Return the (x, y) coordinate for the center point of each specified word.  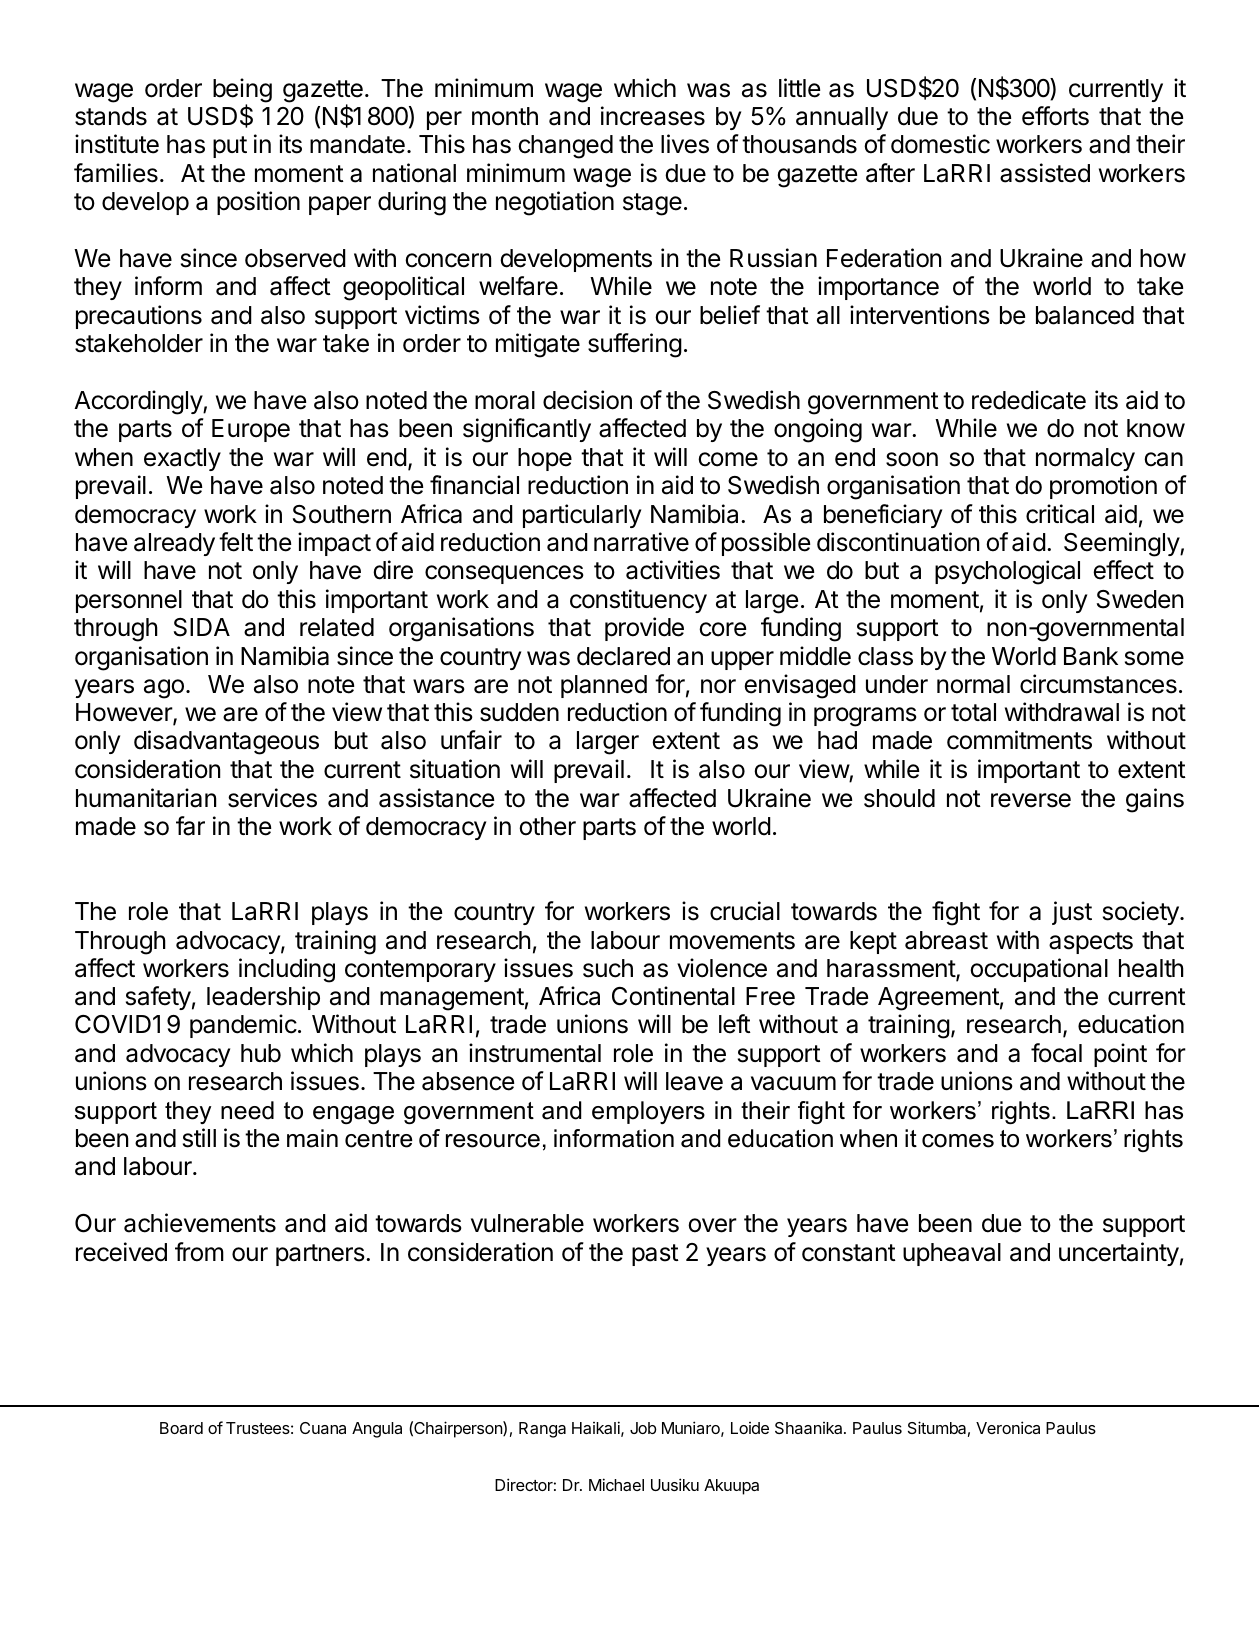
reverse (1031, 800)
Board (181, 1428)
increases (653, 116)
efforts (1055, 116)
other (547, 826)
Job (643, 1428)
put (230, 147)
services (272, 798)
